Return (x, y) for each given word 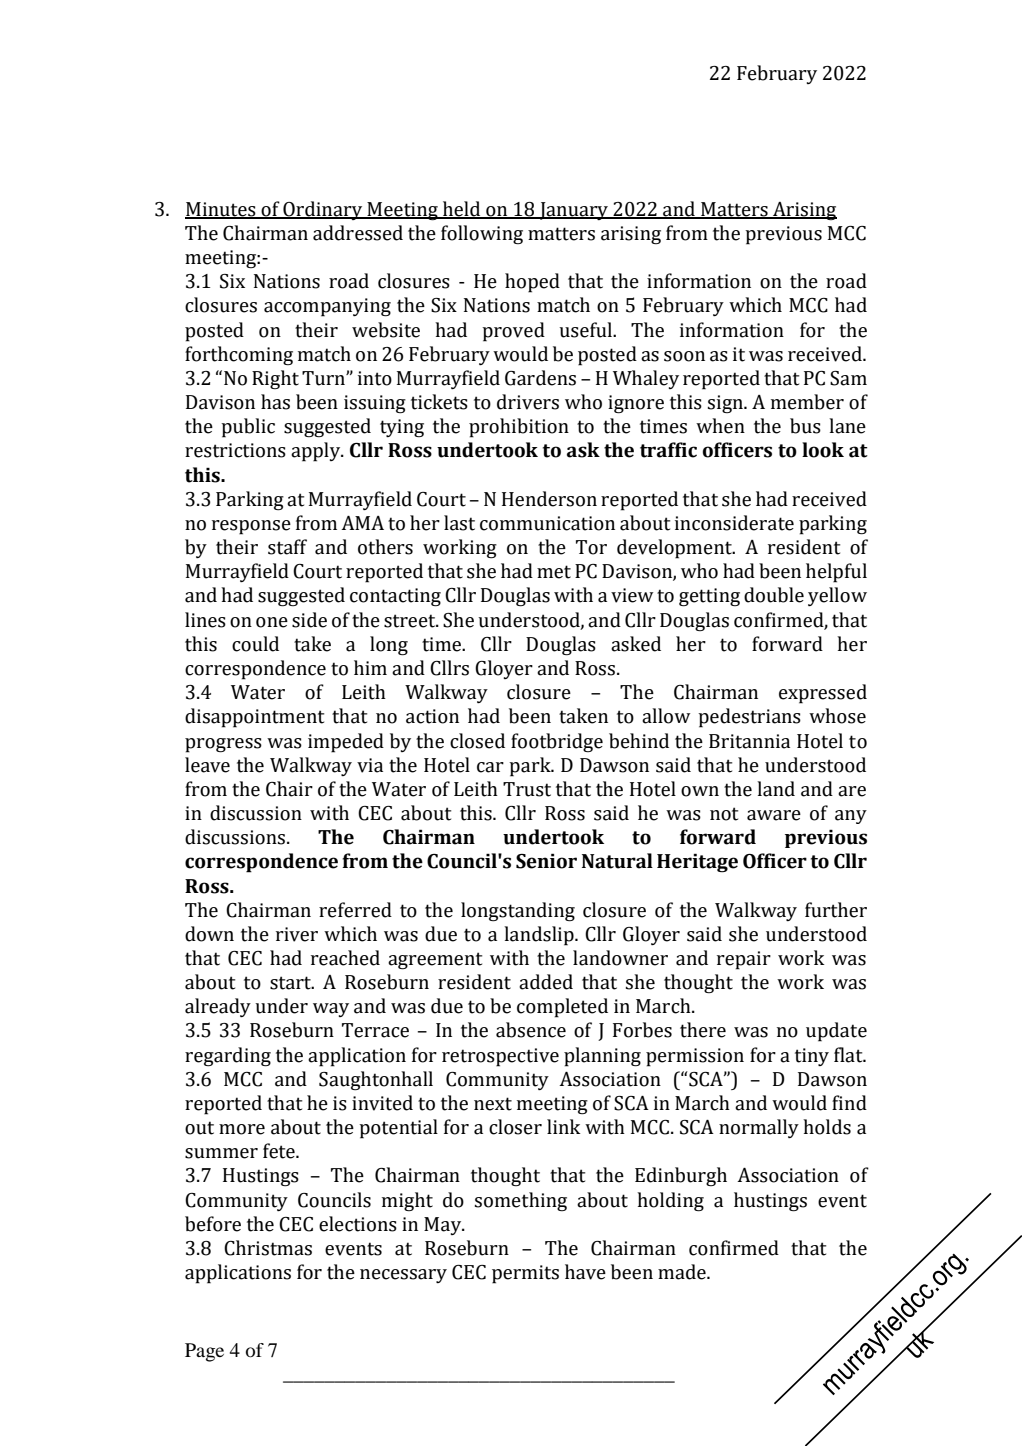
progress (223, 745)
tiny (812, 1057)
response (251, 527)
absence (531, 1030)
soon (684, 356)
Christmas (268, 1248)
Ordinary (323, 210)
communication (547, 523)
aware (774, 815)
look (823, 450)
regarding (228, 1057)
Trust (527, 789)
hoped (532, 283)
